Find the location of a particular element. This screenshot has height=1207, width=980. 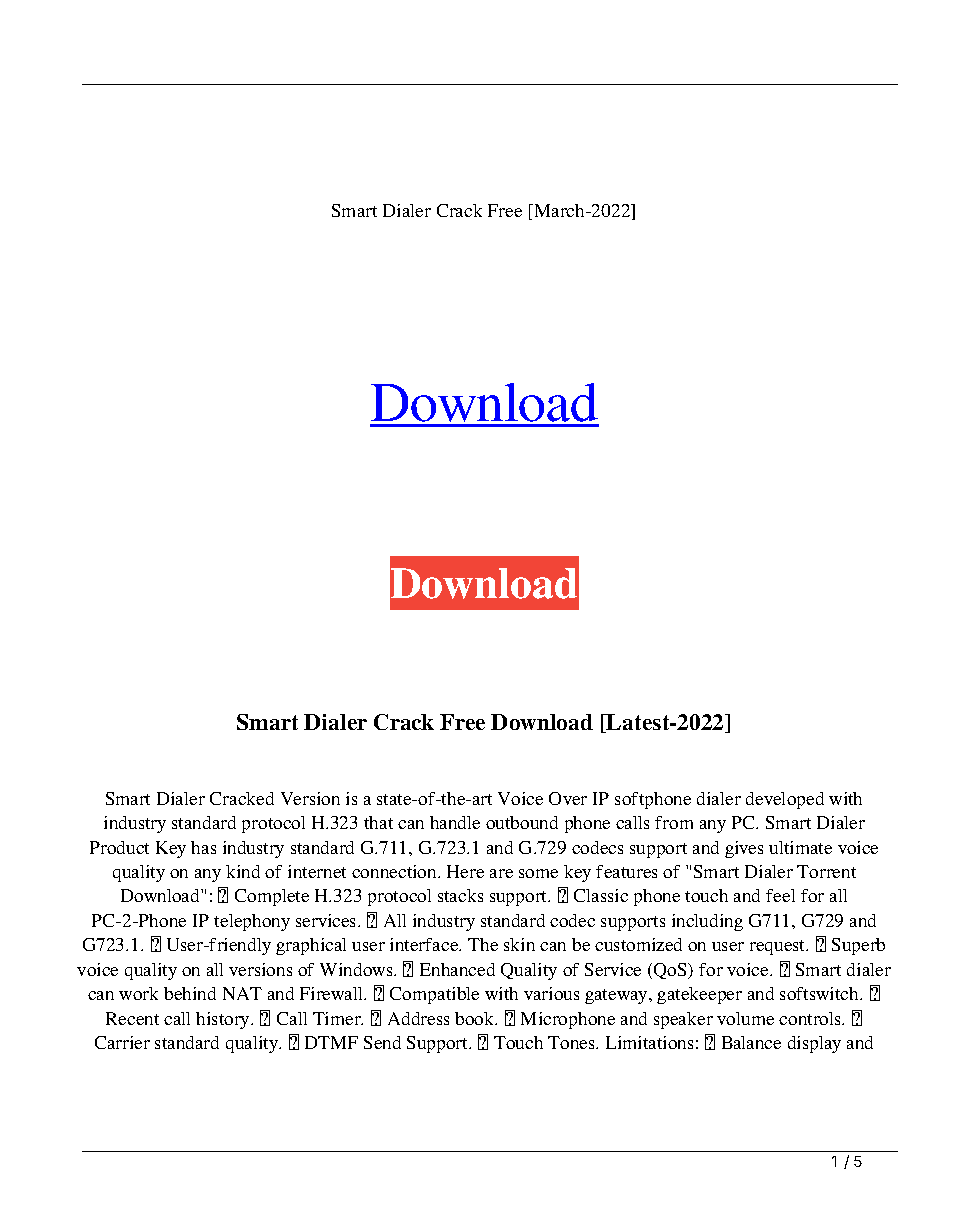

kind is located at coordinates (243, 871).
